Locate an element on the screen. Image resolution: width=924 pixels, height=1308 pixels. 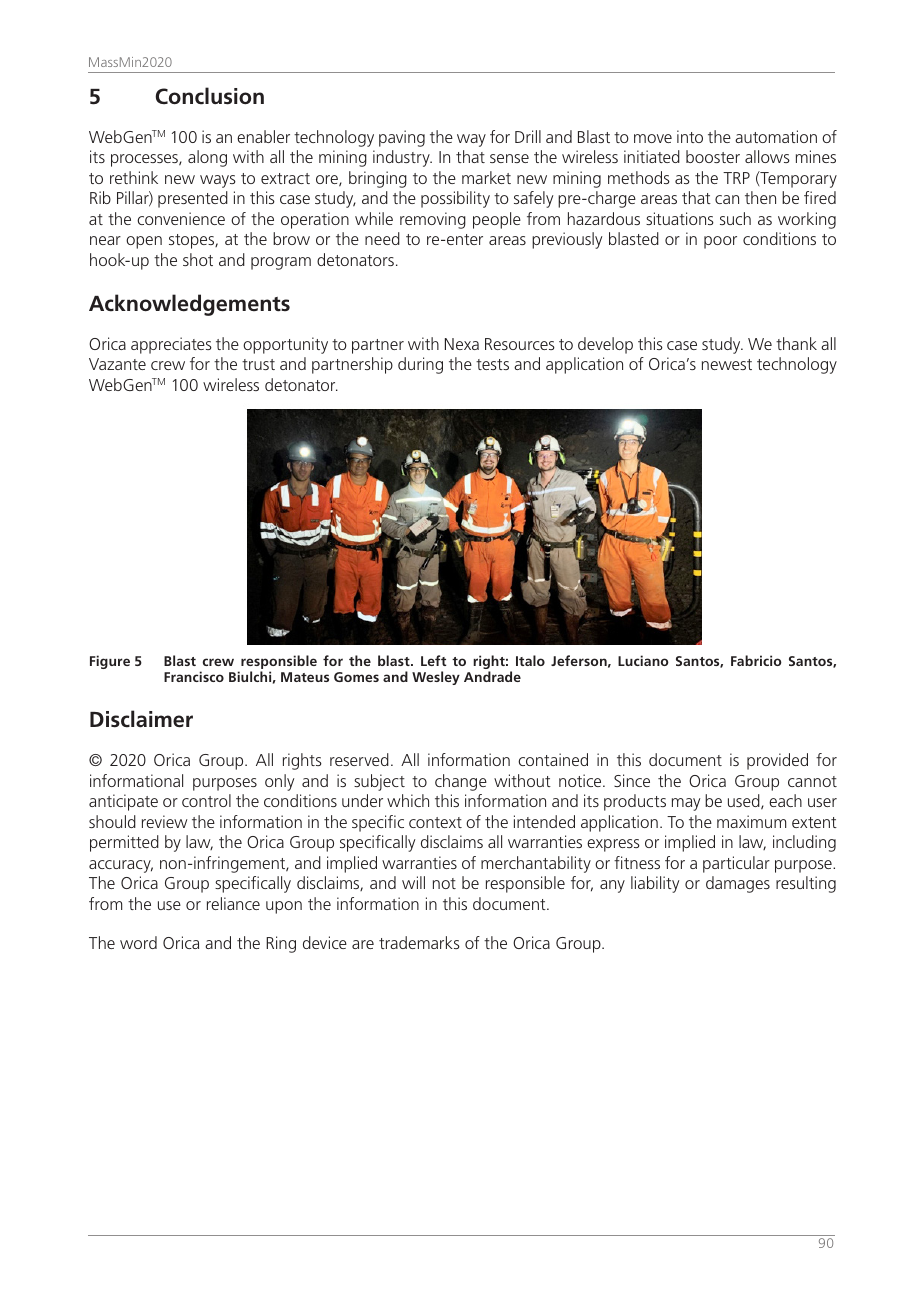
Wesley is located at coordinates (436, 678).
